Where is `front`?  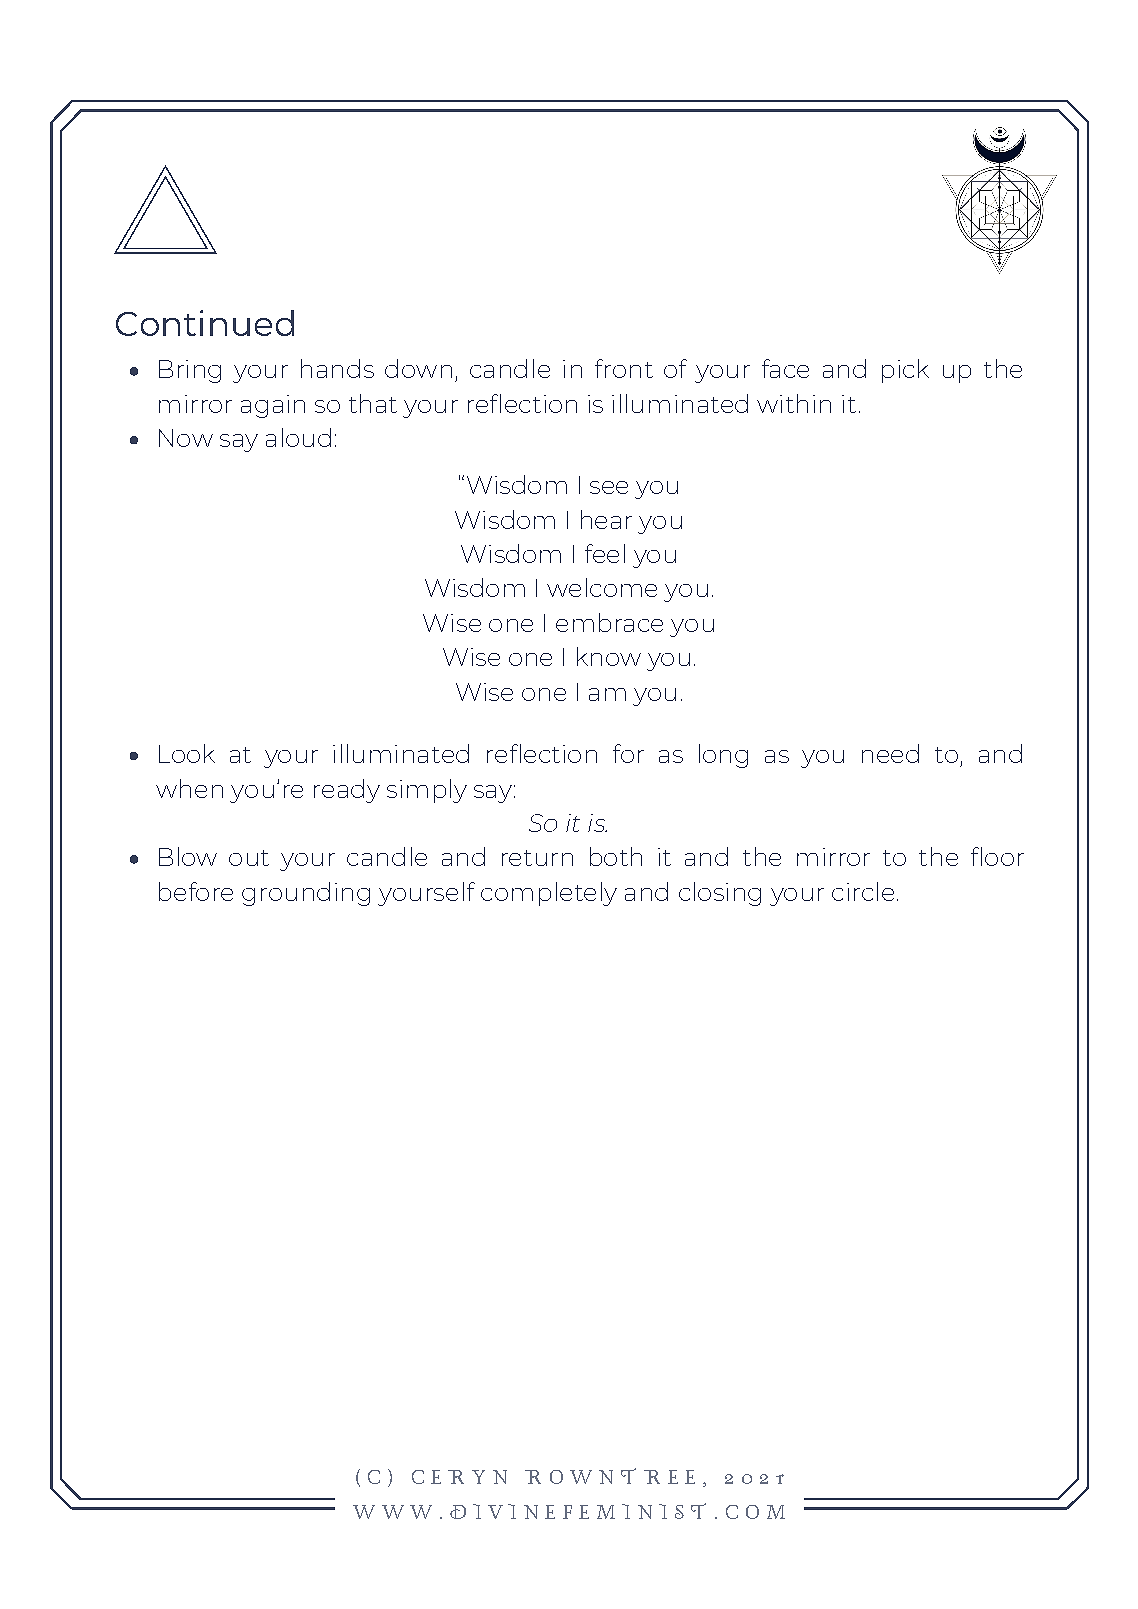
front is located at coordinates (624, 368).
